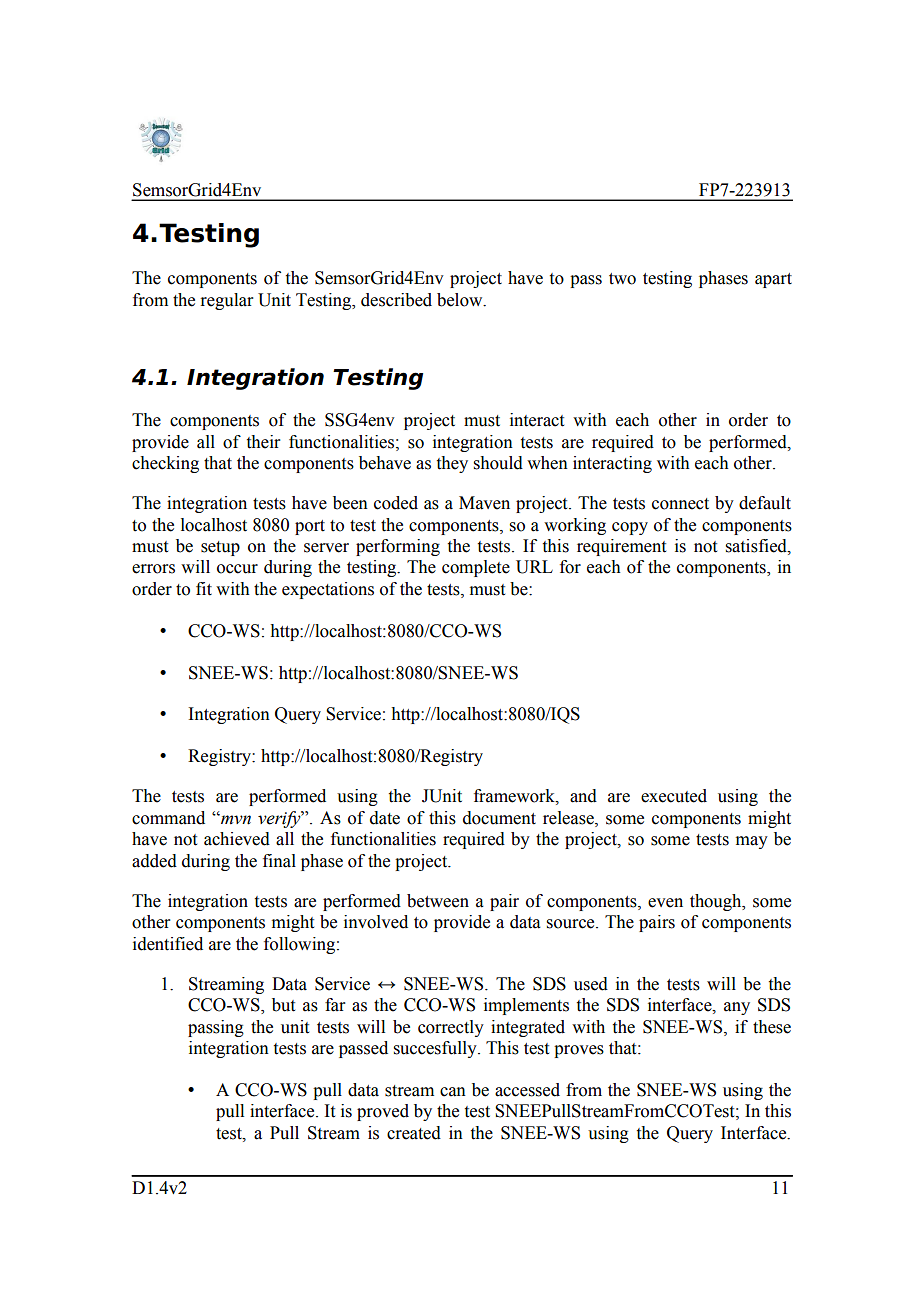 This screenshot has height=1308, width=924. Describe the element at coordinates (453, 1092) in the screenshot. I see `can` at that location.
